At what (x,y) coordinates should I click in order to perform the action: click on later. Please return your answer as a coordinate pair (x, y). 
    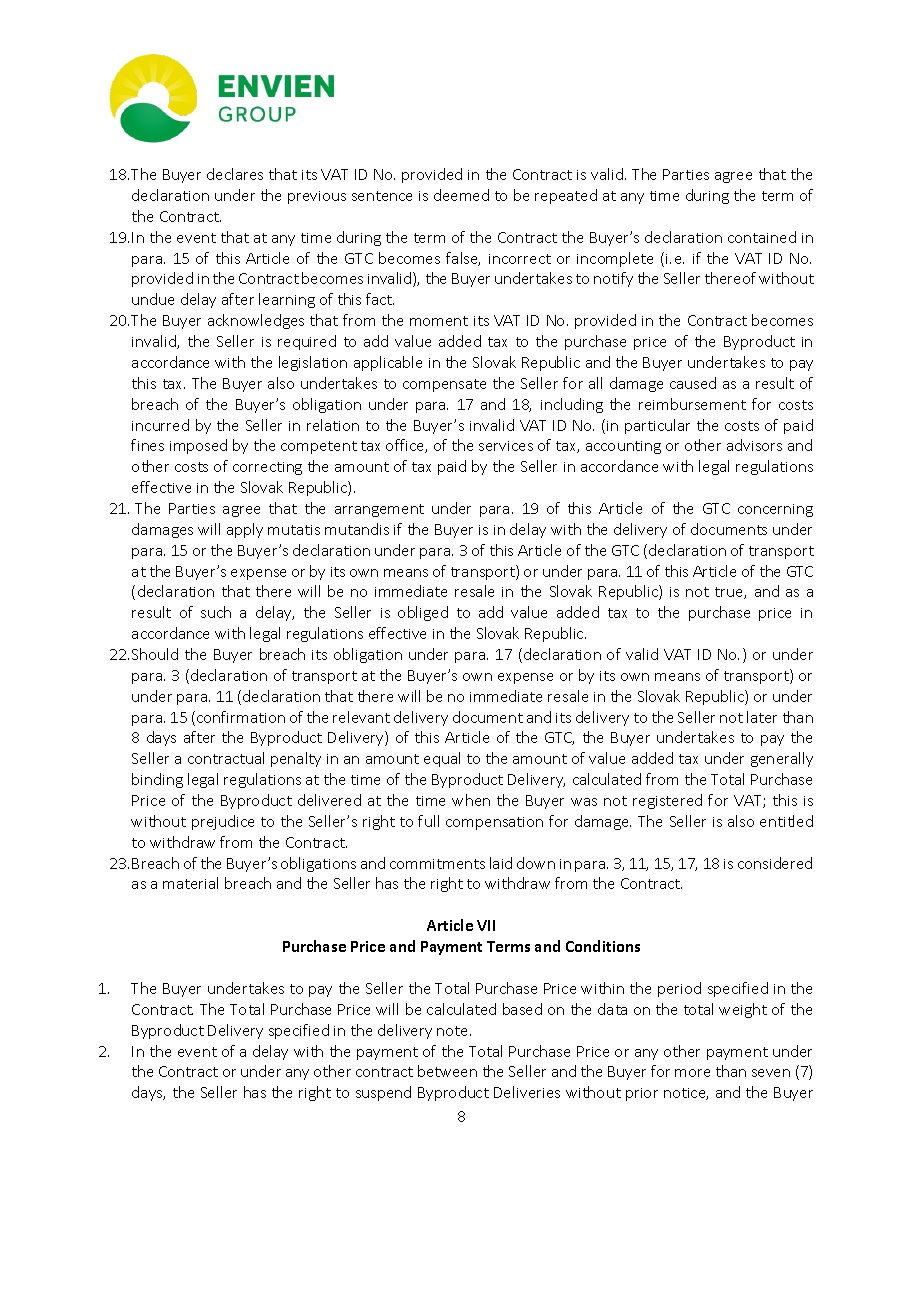
    Looking at the image, I should click on (762, 717).
